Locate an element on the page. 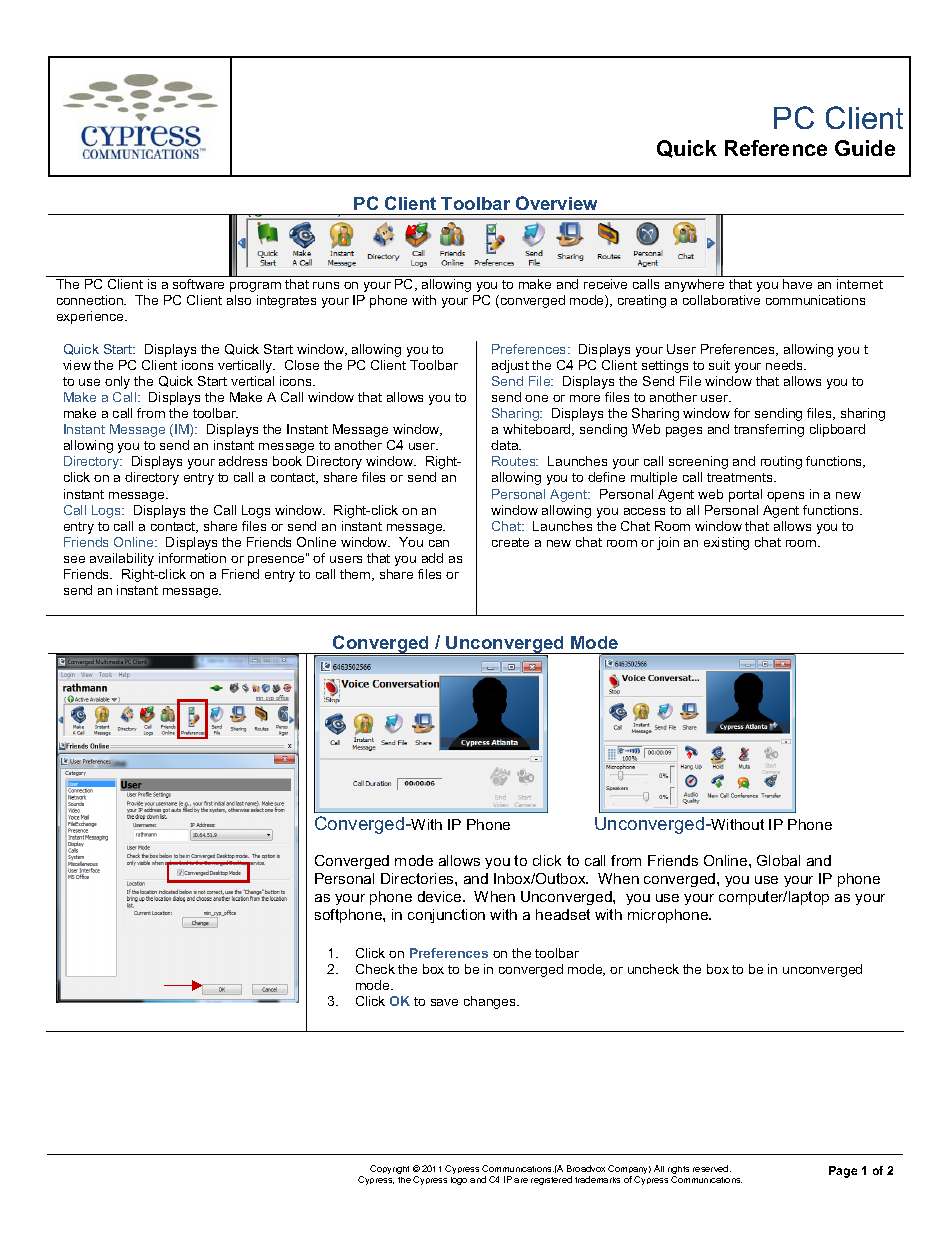  conjunction is located at coordinates (446, 916).
